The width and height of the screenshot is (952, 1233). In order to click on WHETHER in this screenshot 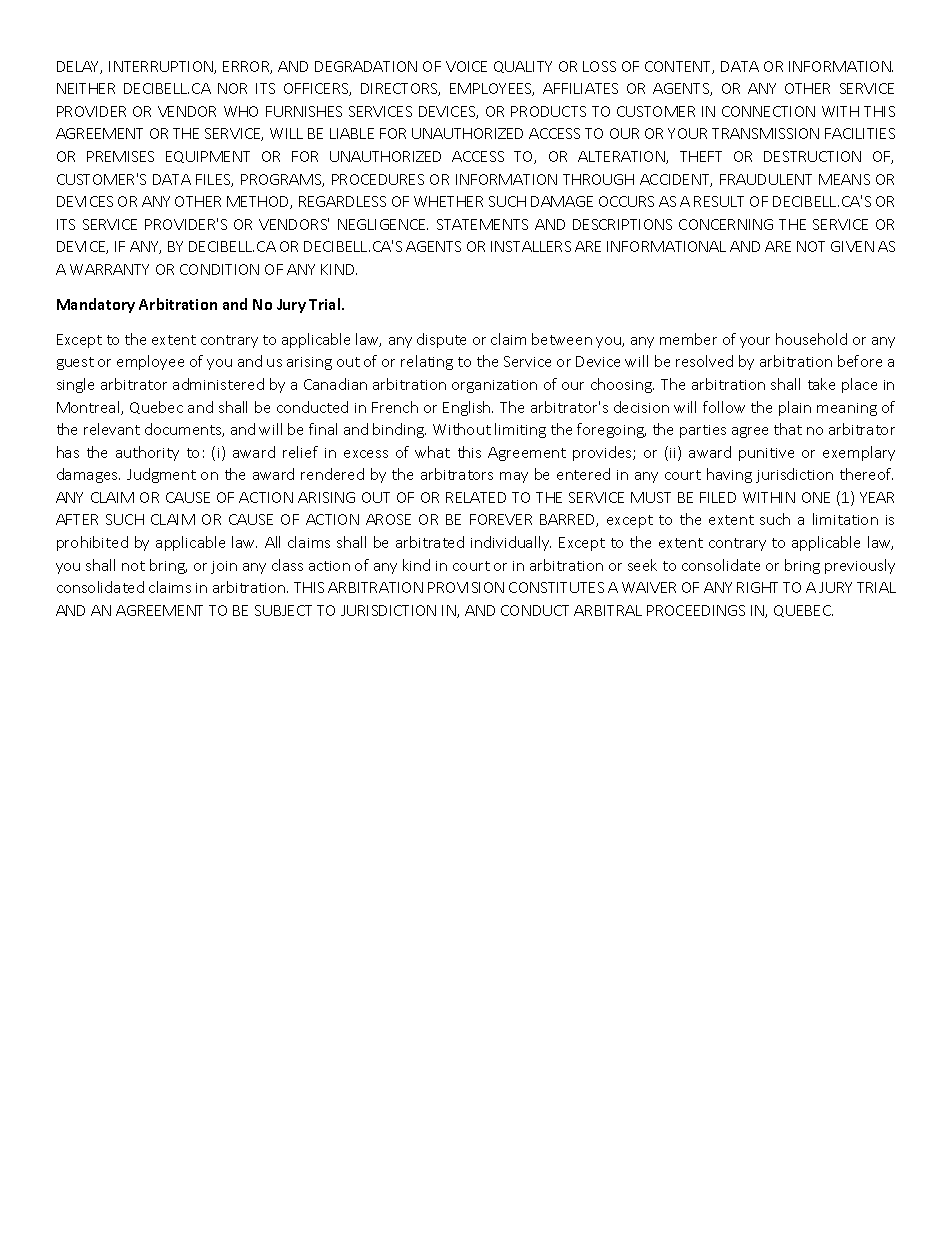, I will do `click(448, 201)`.
